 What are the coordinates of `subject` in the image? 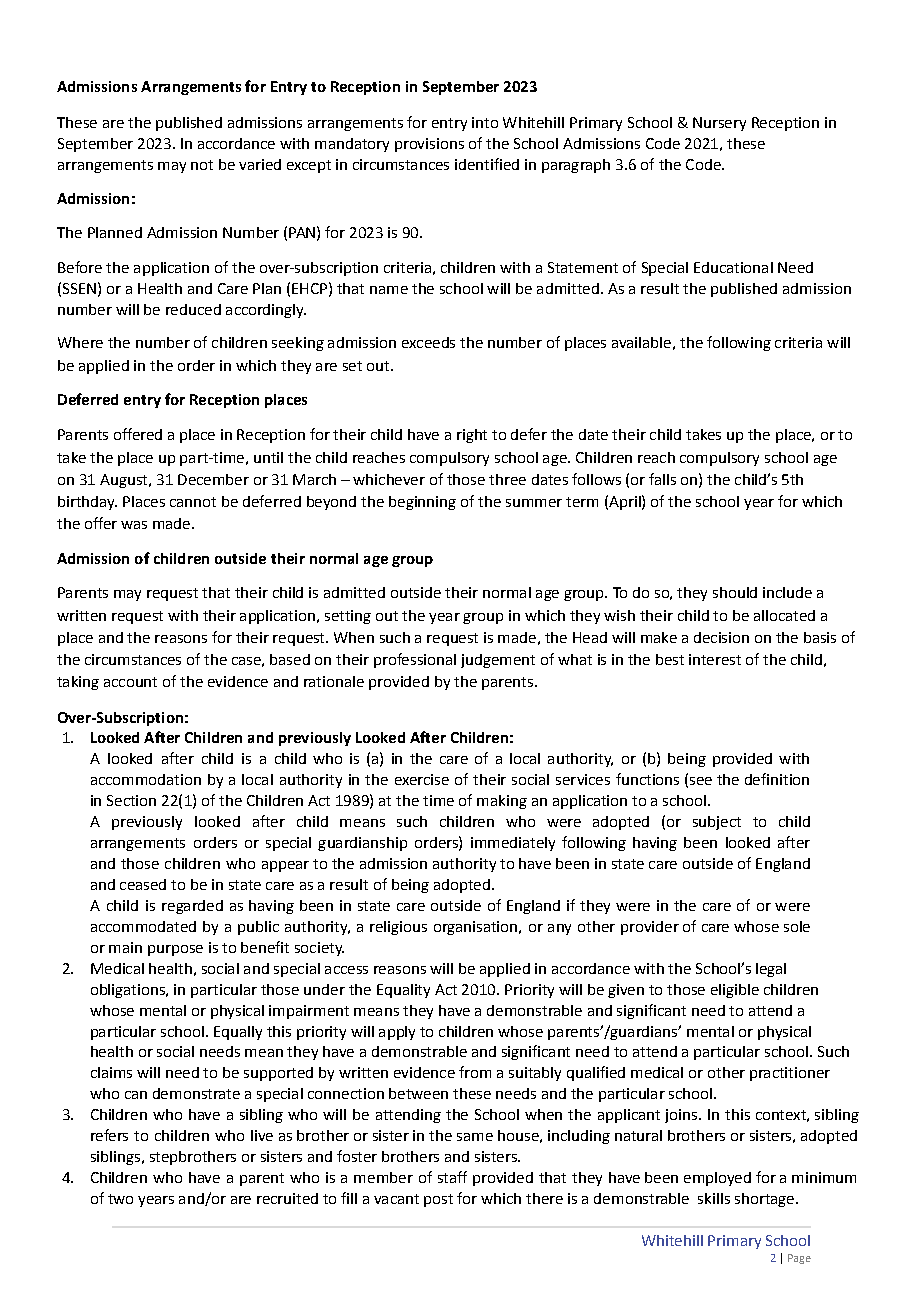 It's located at (717, 823).
